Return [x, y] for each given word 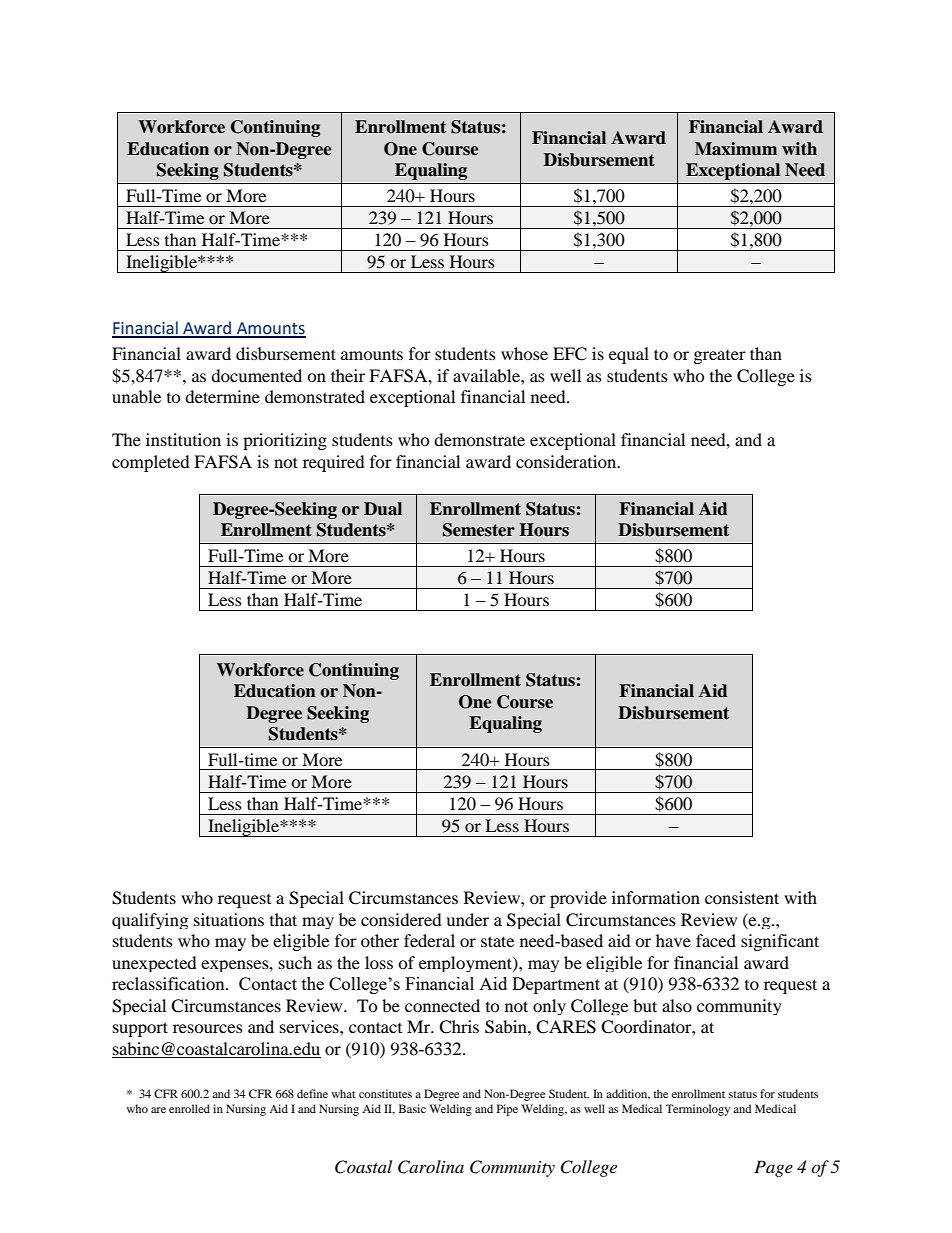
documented [256, 375]
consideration [567, 461]
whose [524, 353]
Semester [479, 530]
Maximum [736, 148]
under [467, 919]
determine [222, 396]
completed [151, 463]
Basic [412, 1108]
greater [720, 357]
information [656, 897]
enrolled [189, 1108]
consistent [742, 897]
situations [229, 919]
